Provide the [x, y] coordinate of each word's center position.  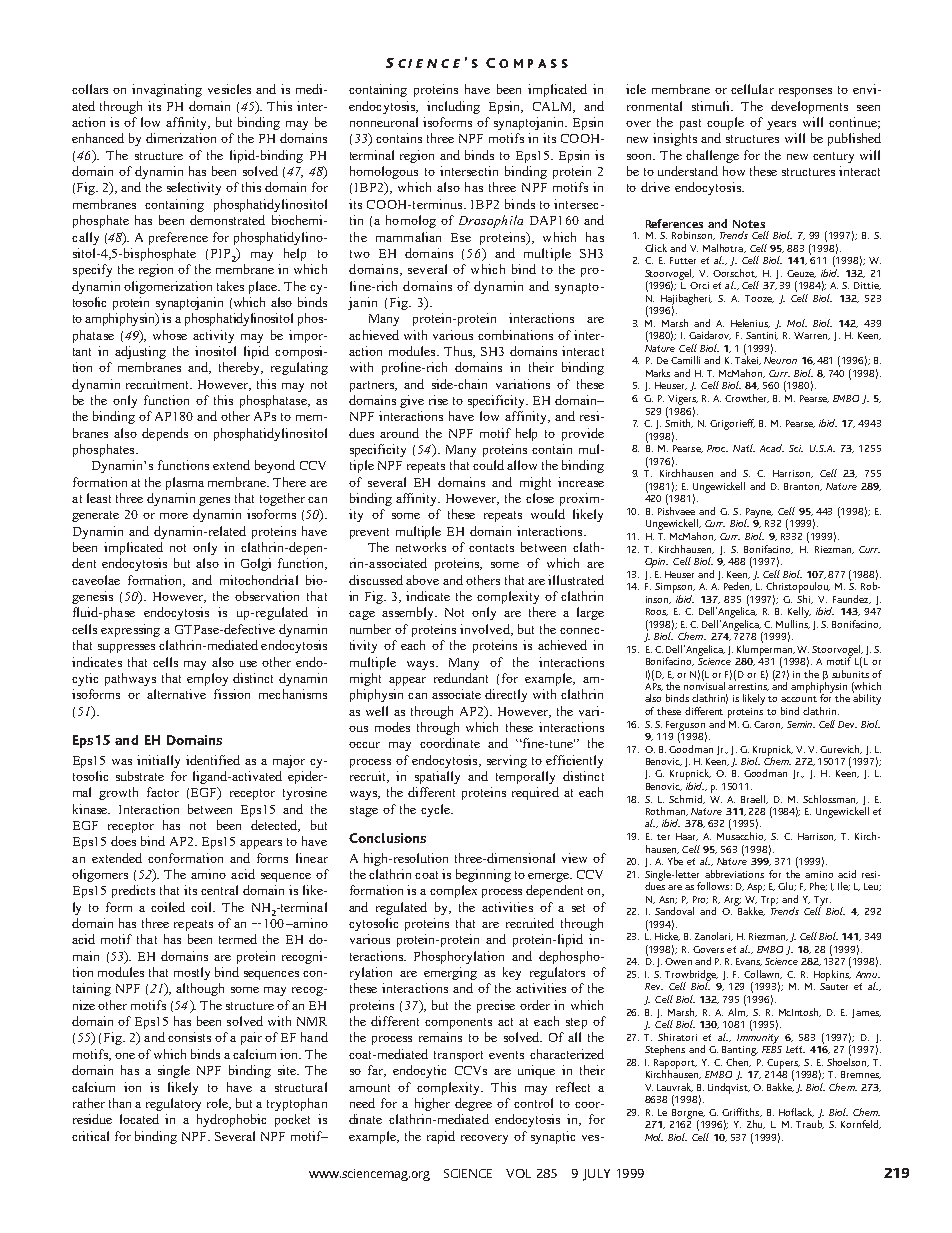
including [453, 107]
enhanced [98, 138]
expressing [130, 630]
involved [486, 630]
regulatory [173, 1104]
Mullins [793, 623]
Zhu [756, 1124]
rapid [441, 1137]
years [781, 125]
